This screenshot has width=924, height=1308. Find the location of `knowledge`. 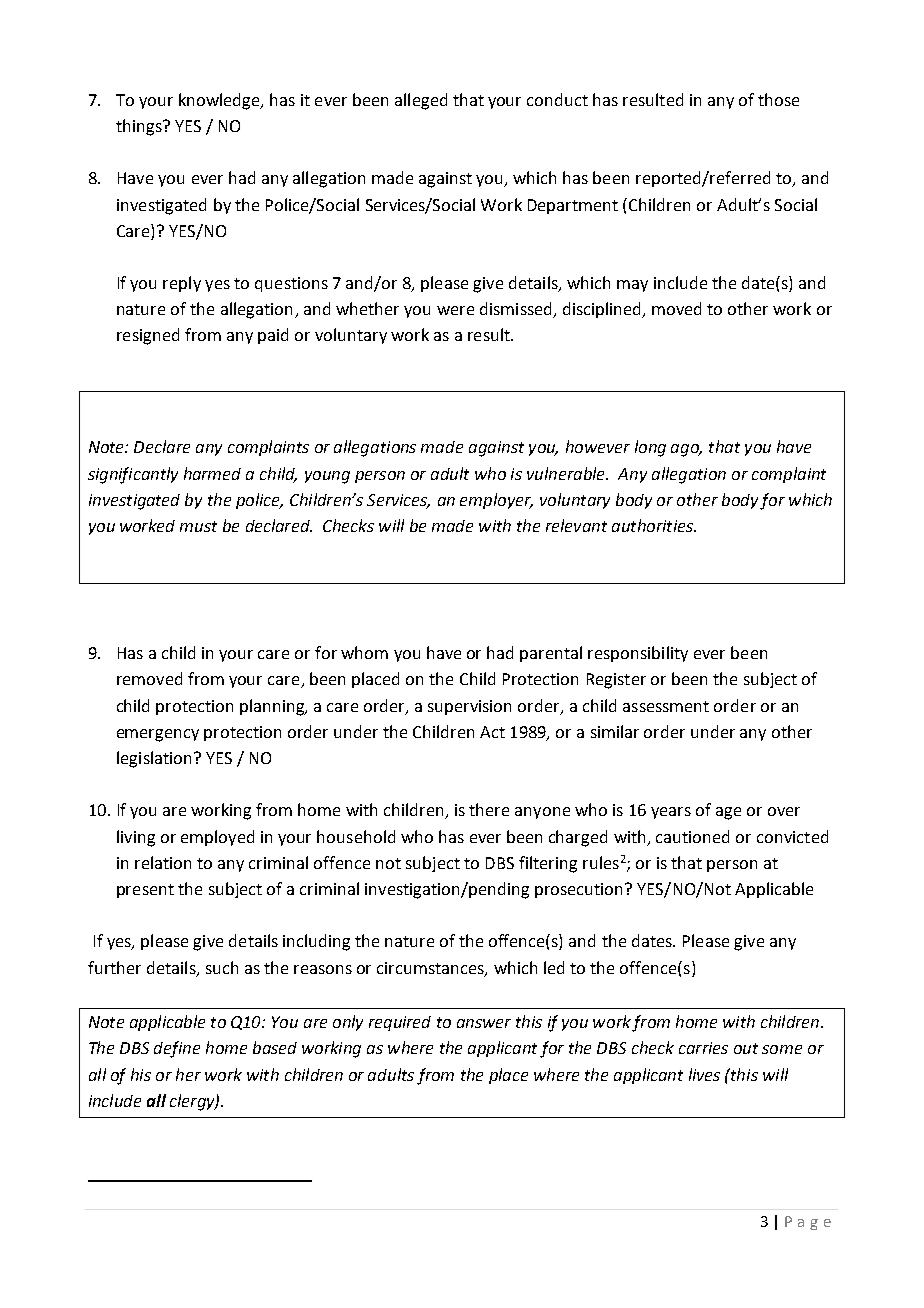

knowledge is located at coordinates (220, 101).
